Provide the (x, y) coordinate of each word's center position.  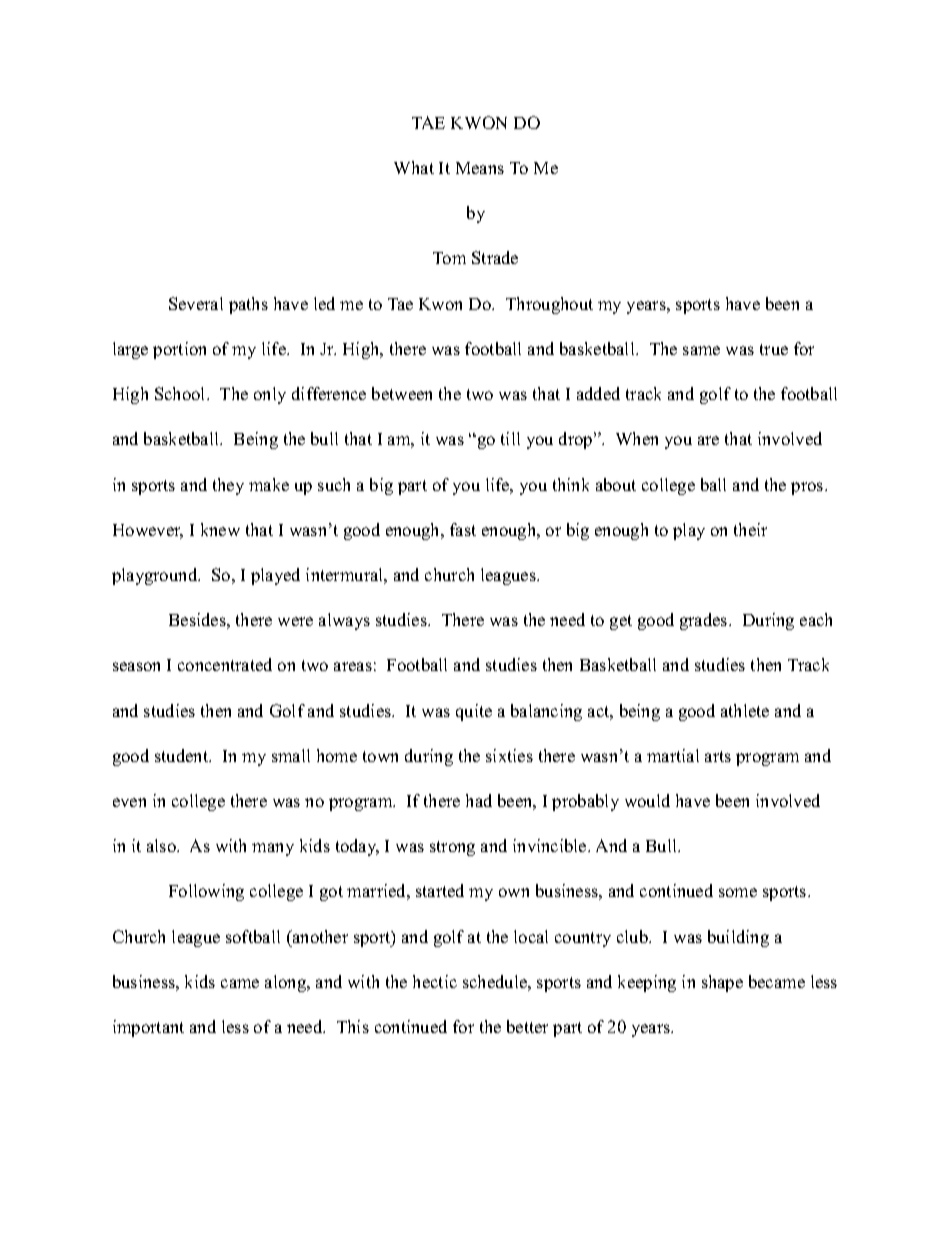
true (774, 349)
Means (480, 168)
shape (722, 983)
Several (196, 303)
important (148, 1028)
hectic (435, 981)
